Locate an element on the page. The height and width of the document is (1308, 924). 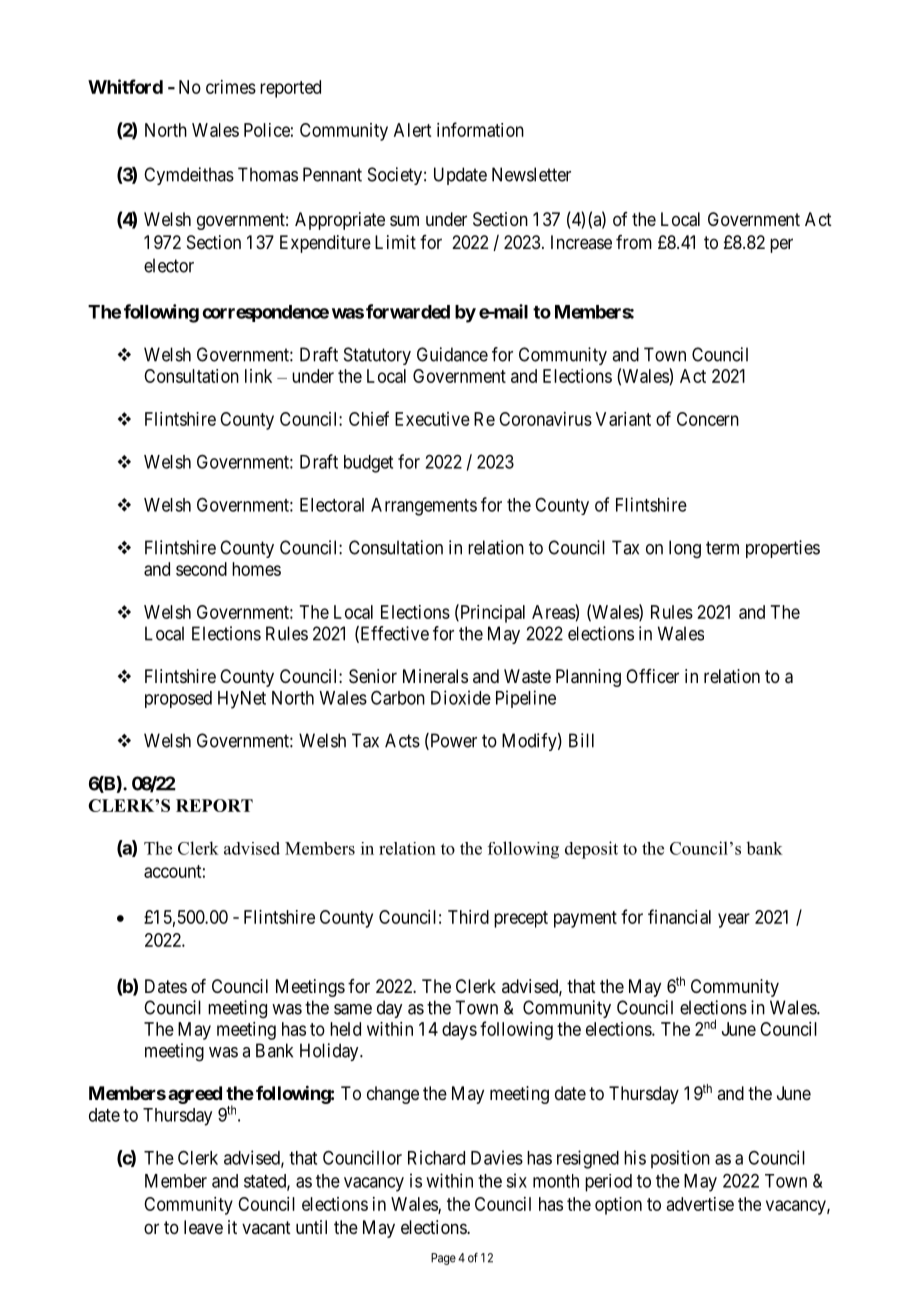
vacant is located at coordinates (266, 1228).
